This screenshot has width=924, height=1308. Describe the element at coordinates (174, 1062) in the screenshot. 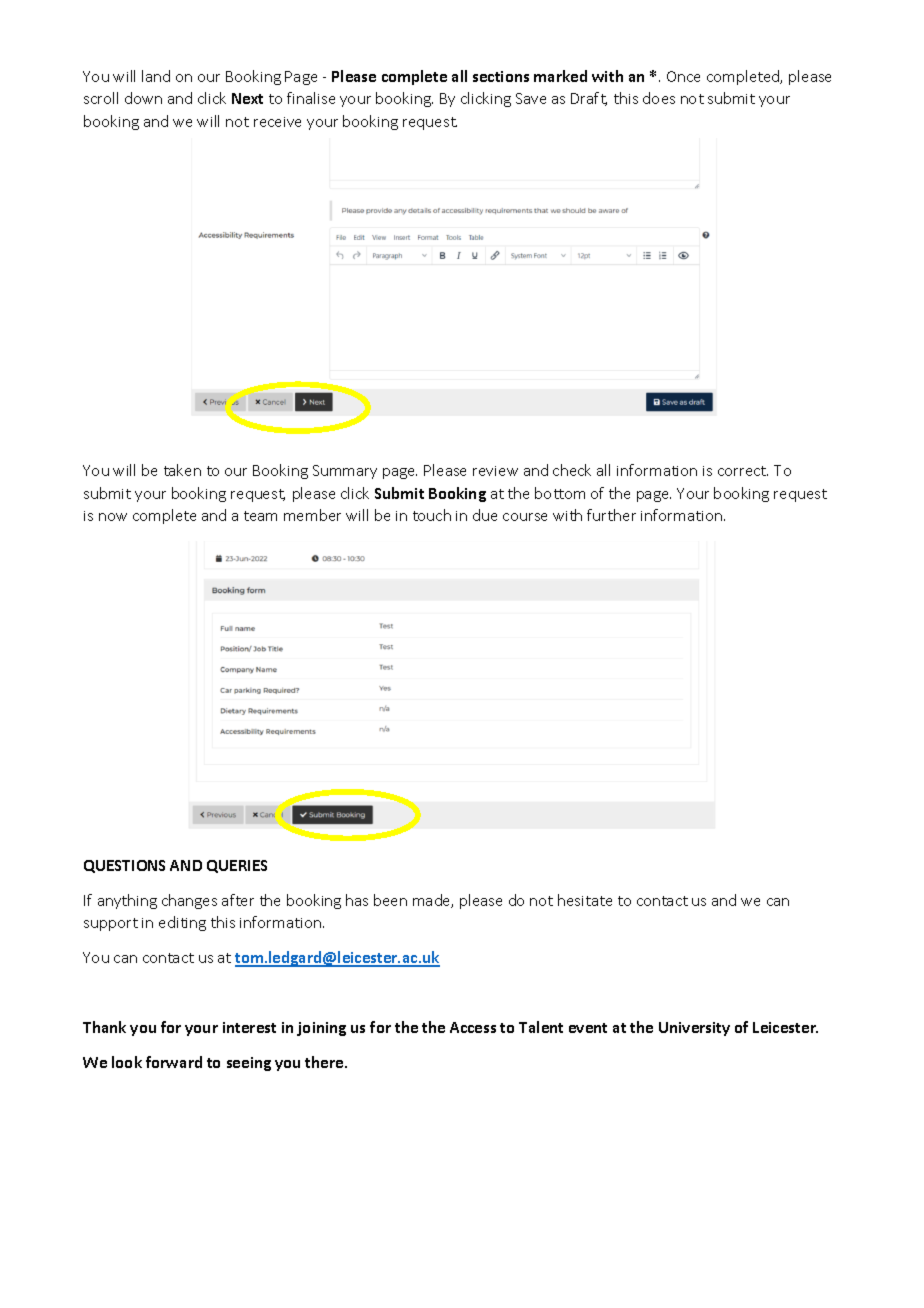

I see `forward` at that location.
